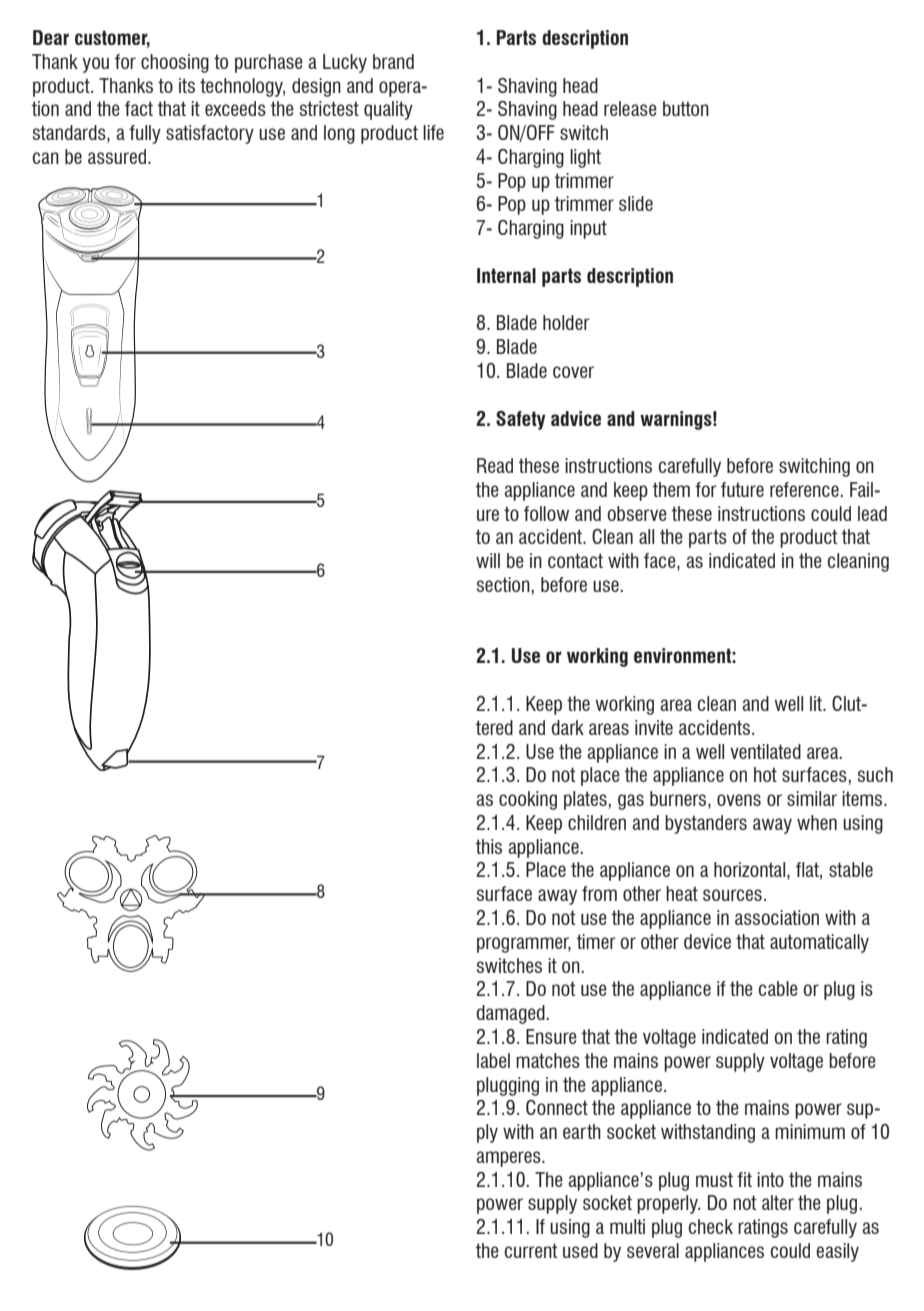 Image resolution: width=924 pixels, height=1311 pixels. I want to click on current, so click(531, 1250).
